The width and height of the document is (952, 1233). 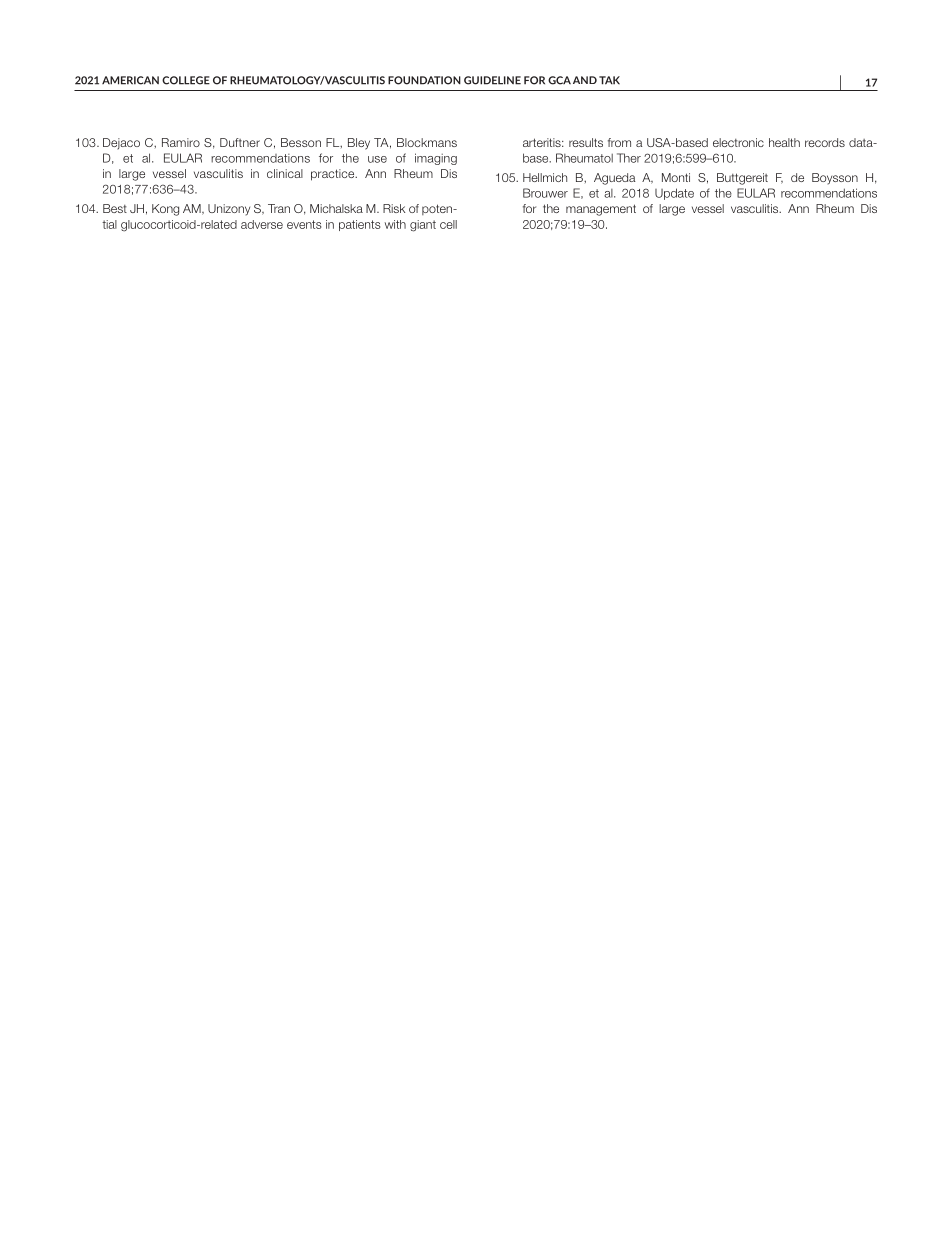 I want to click on Update, so click(x=674, y=194).
